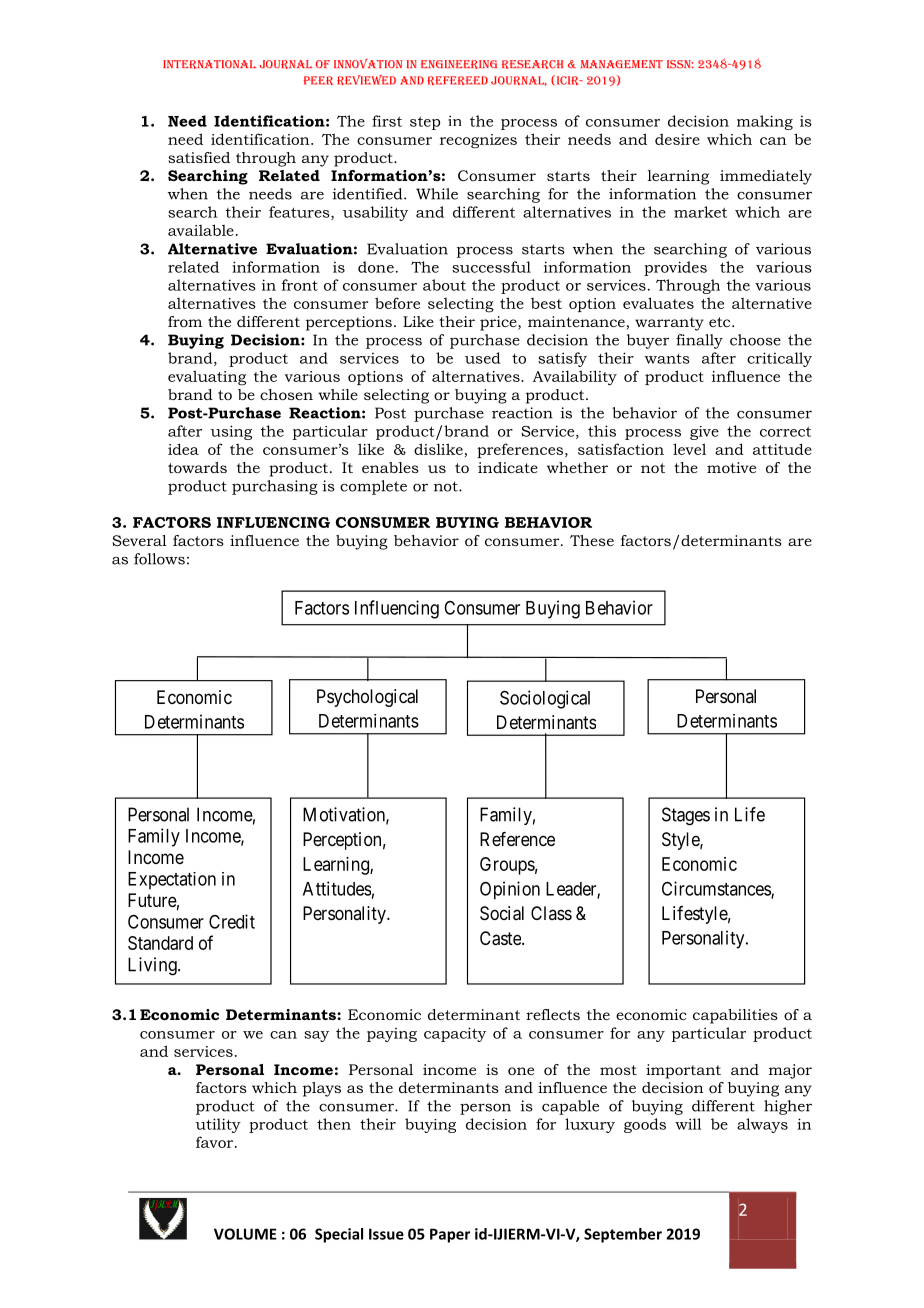  What do you see at coordinates (680, 64) in the page?
I see `ISSN` at bounding box center [680, 64].
